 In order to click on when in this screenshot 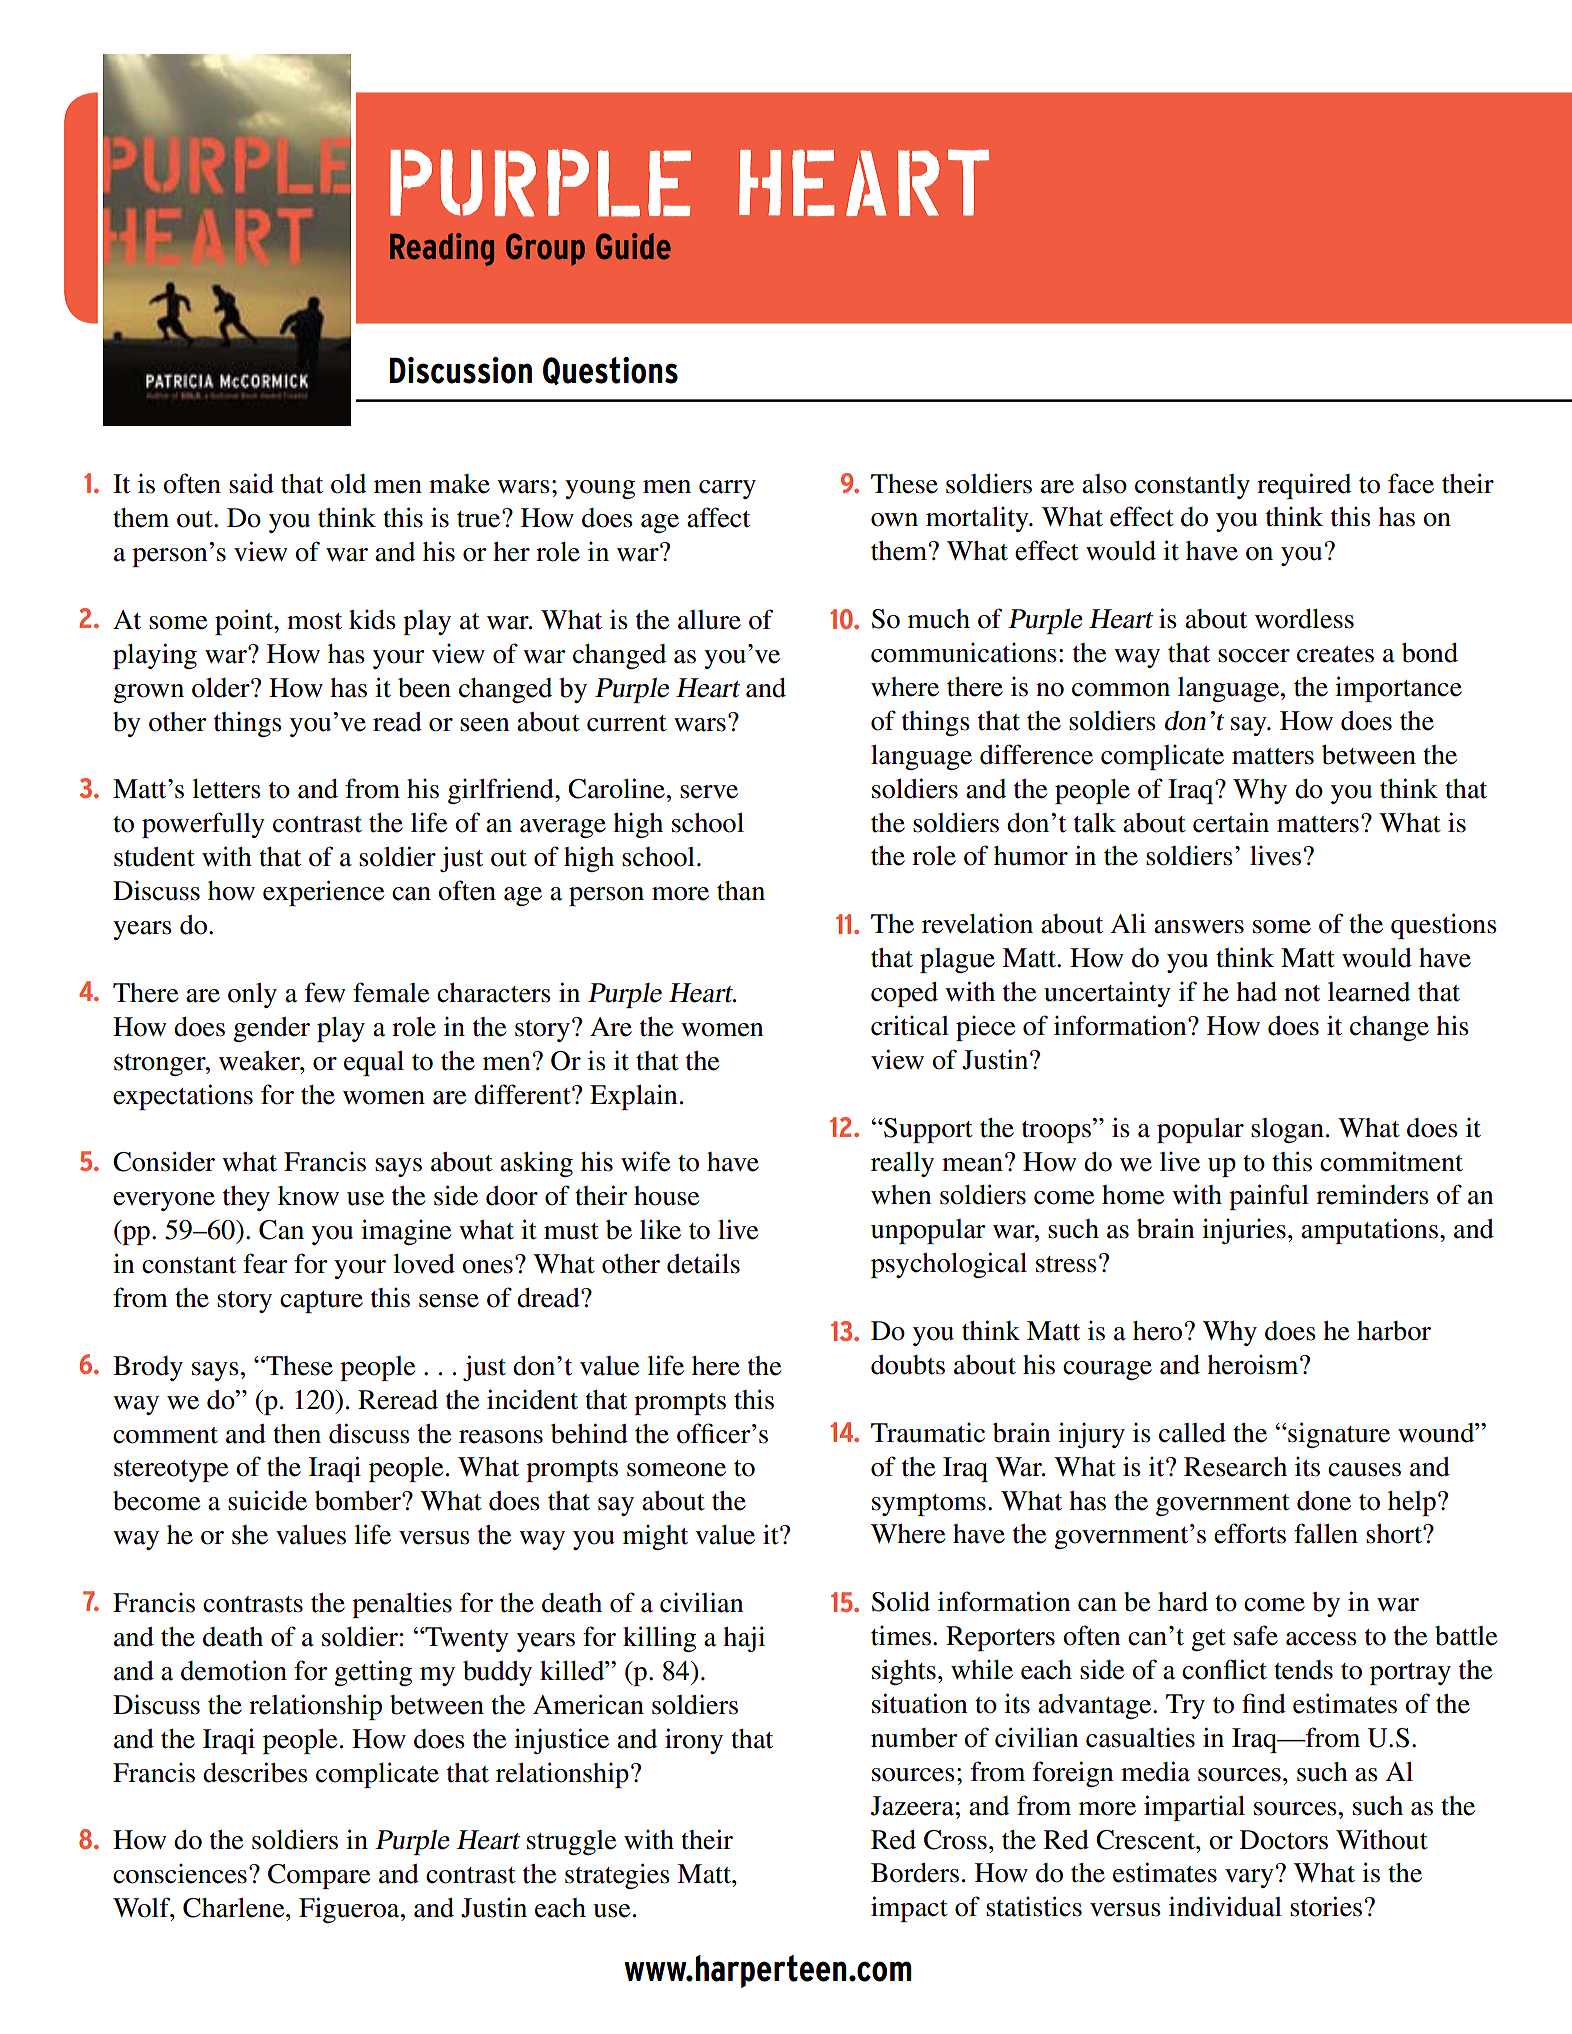, I will do `click(901, 1195)`.
